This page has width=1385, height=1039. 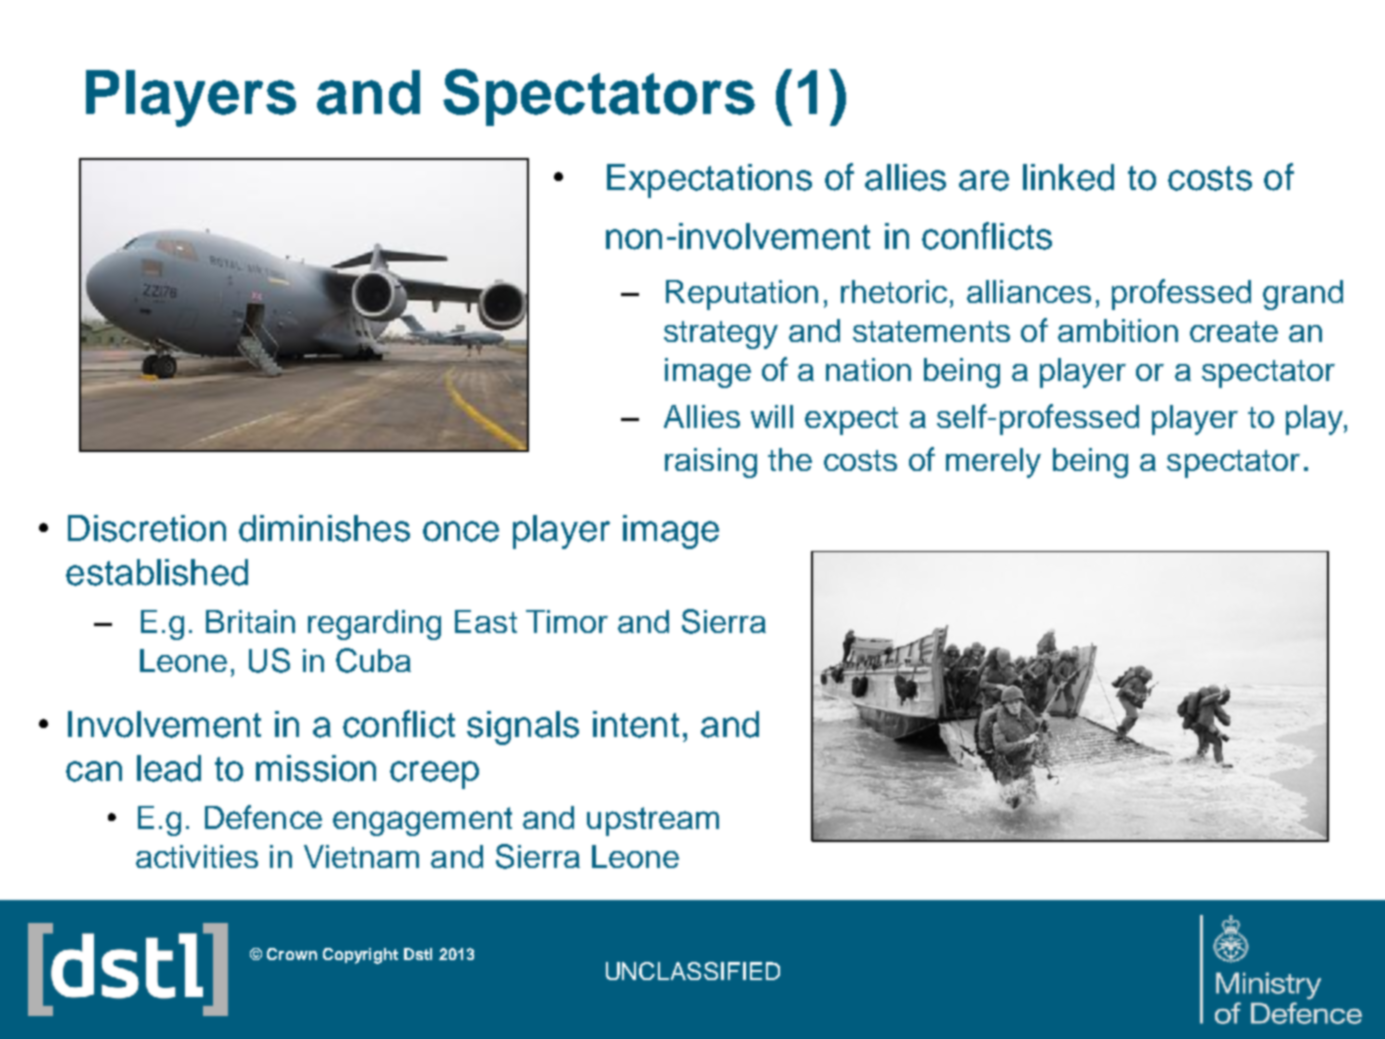 I want to click on are, so click(x=984, y=180).
